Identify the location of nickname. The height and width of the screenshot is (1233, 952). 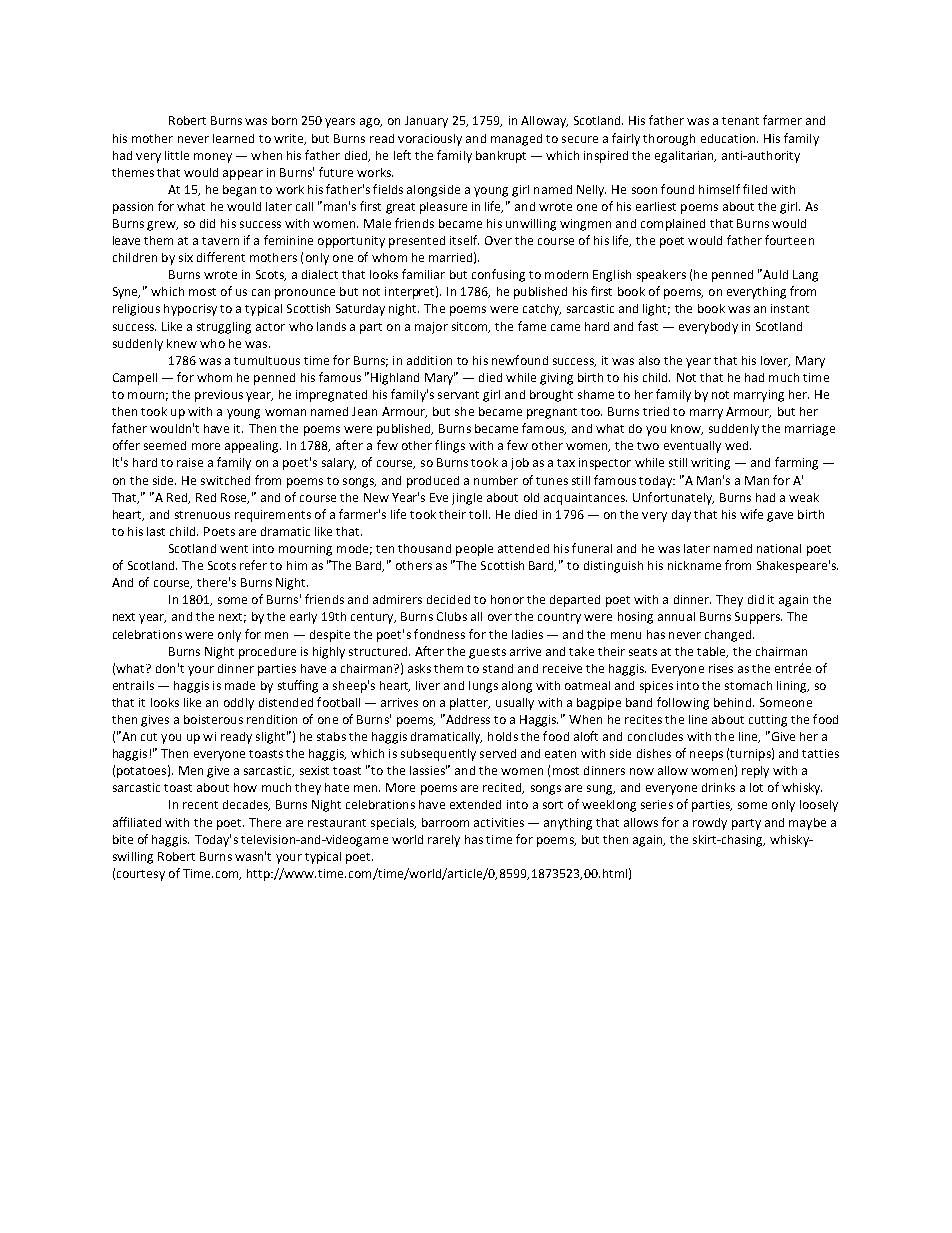
(694, 565).
